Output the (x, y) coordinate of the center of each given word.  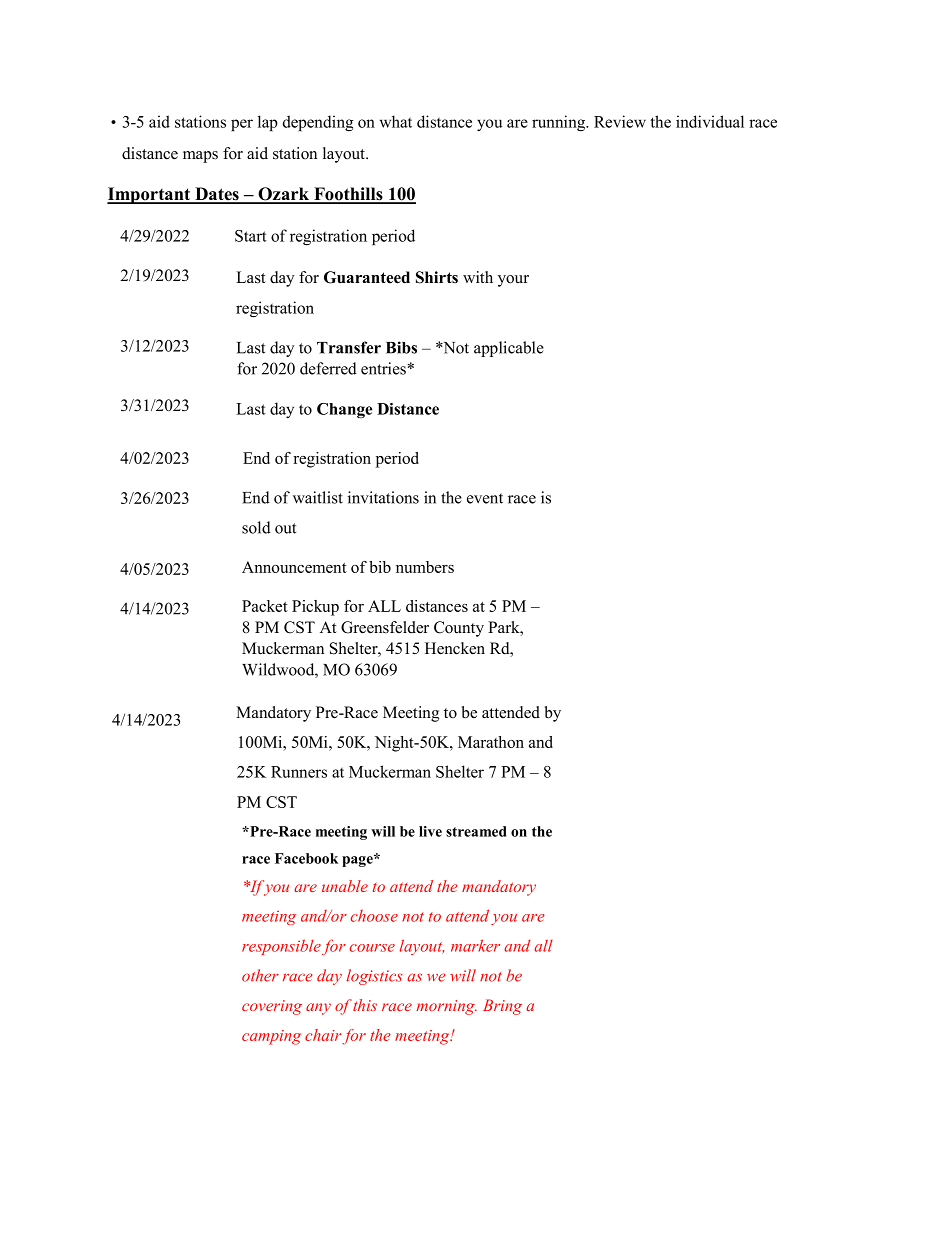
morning (446, 1007)
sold (256, 527)
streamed (476, 831)
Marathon (491, 742)
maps (200, 157)
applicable (509, 349)
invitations (383, 497)
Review (620, 121)
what (396, 121)
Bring (502, 1007)
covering (272, 1007)
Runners (299, 772)
